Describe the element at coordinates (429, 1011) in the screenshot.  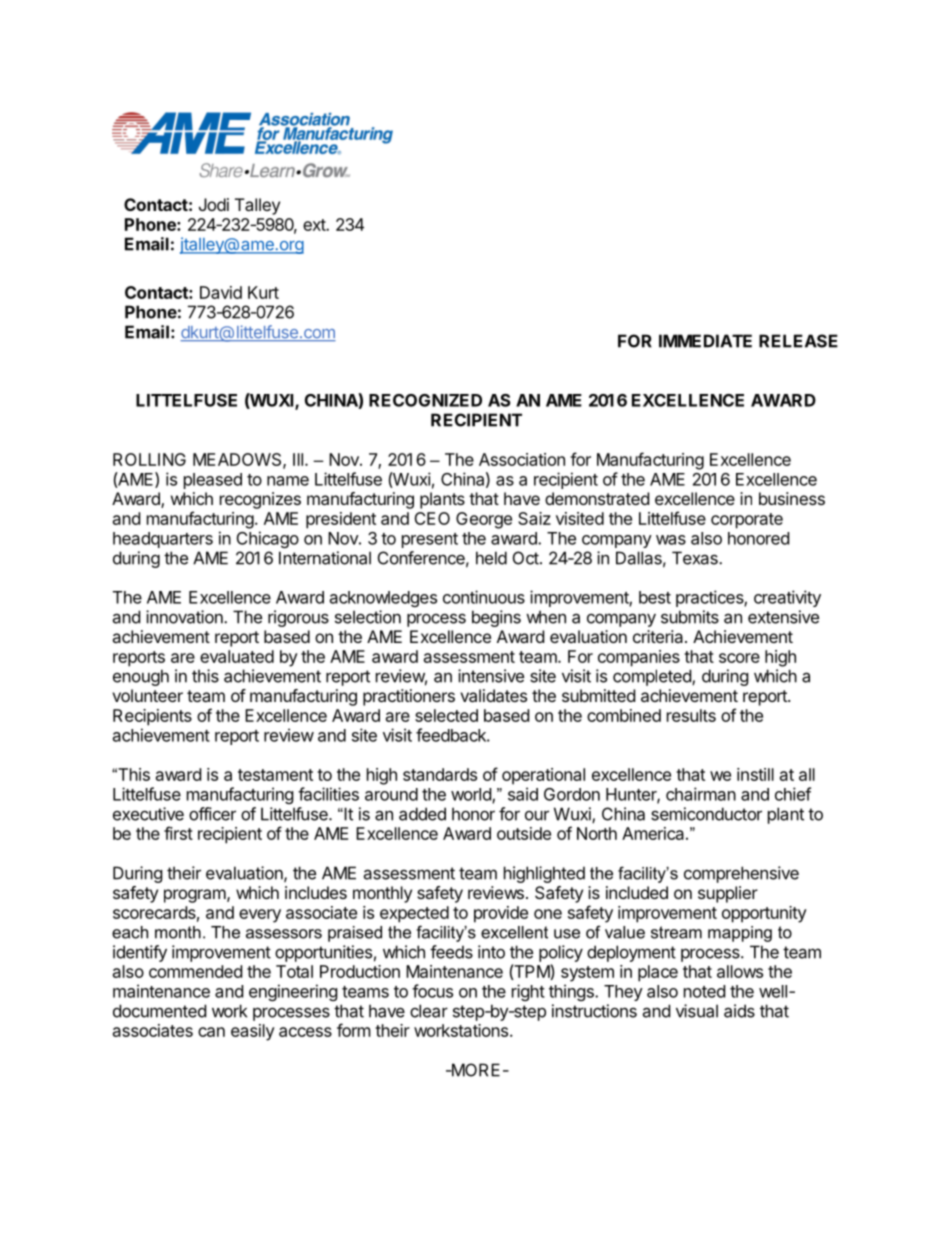
I see `clear` at that location.
